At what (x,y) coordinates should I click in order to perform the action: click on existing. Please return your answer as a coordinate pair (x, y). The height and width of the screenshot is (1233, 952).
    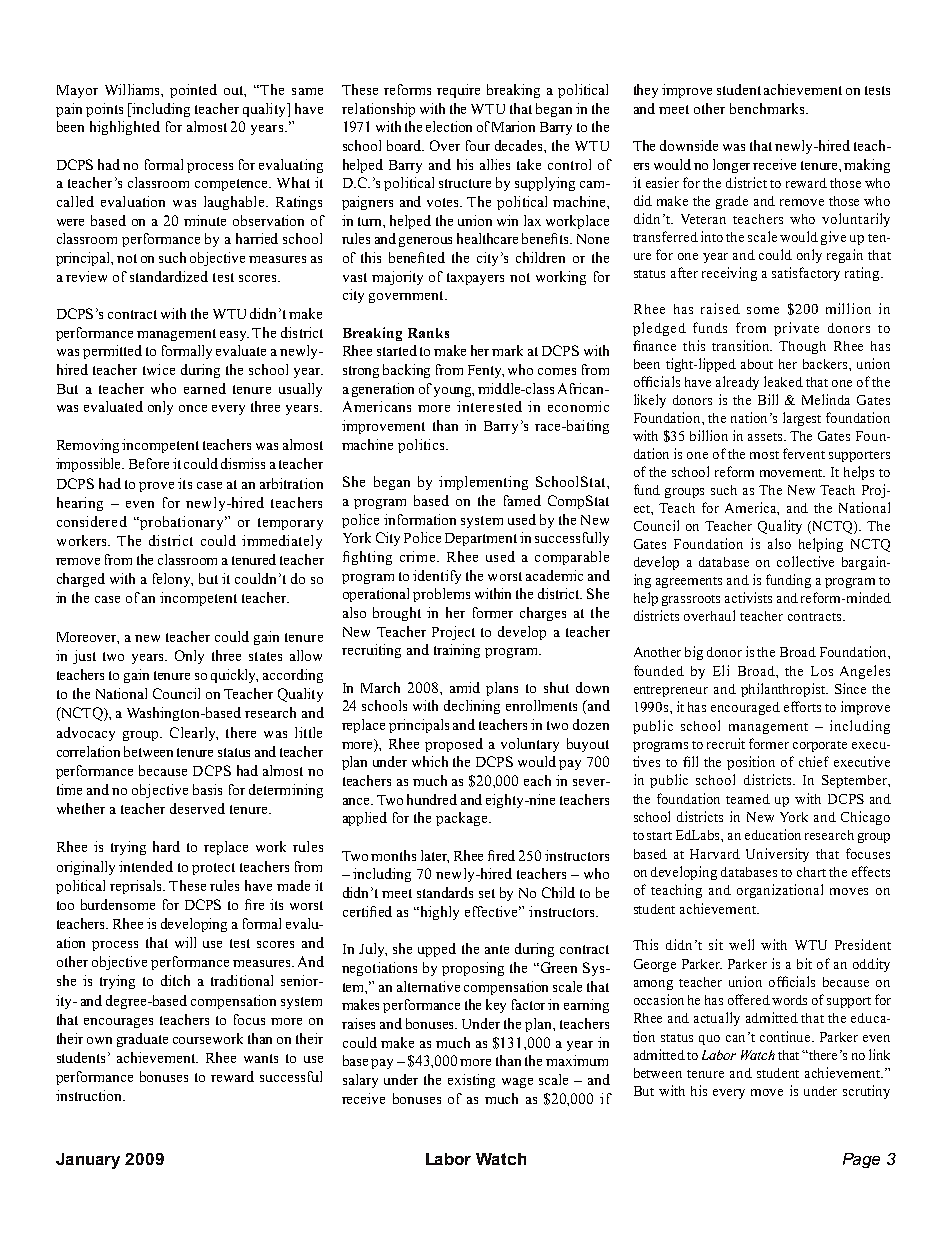
    Looking at the image, I should click on (471, 1081).
